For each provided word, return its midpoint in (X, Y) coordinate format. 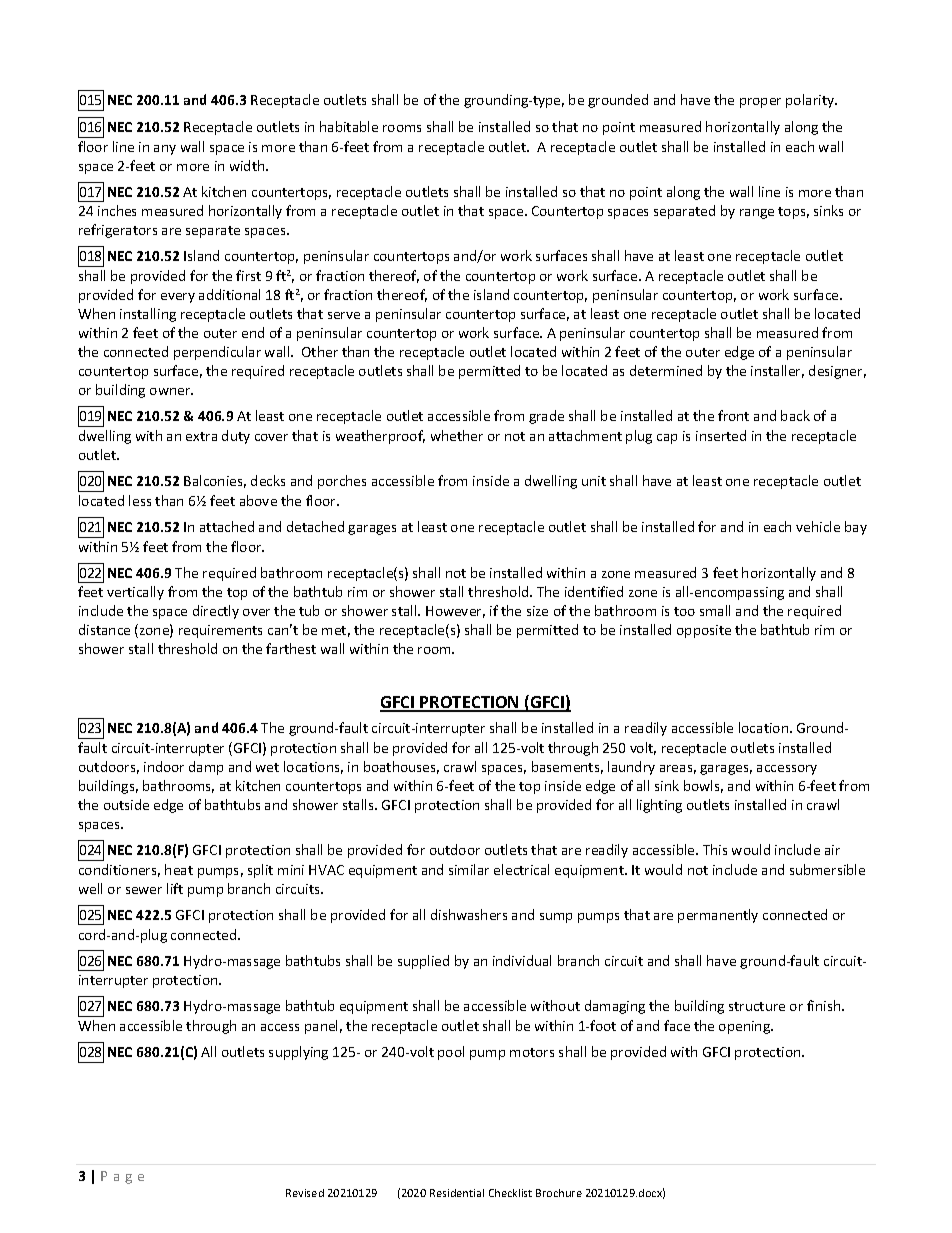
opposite (704, 631)
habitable (349, 126)
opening (745, 1027)
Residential (457, 1193)
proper (760, 103)
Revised (305, 1193)
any (165, 150)
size (537, 611)
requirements (220, 631)
